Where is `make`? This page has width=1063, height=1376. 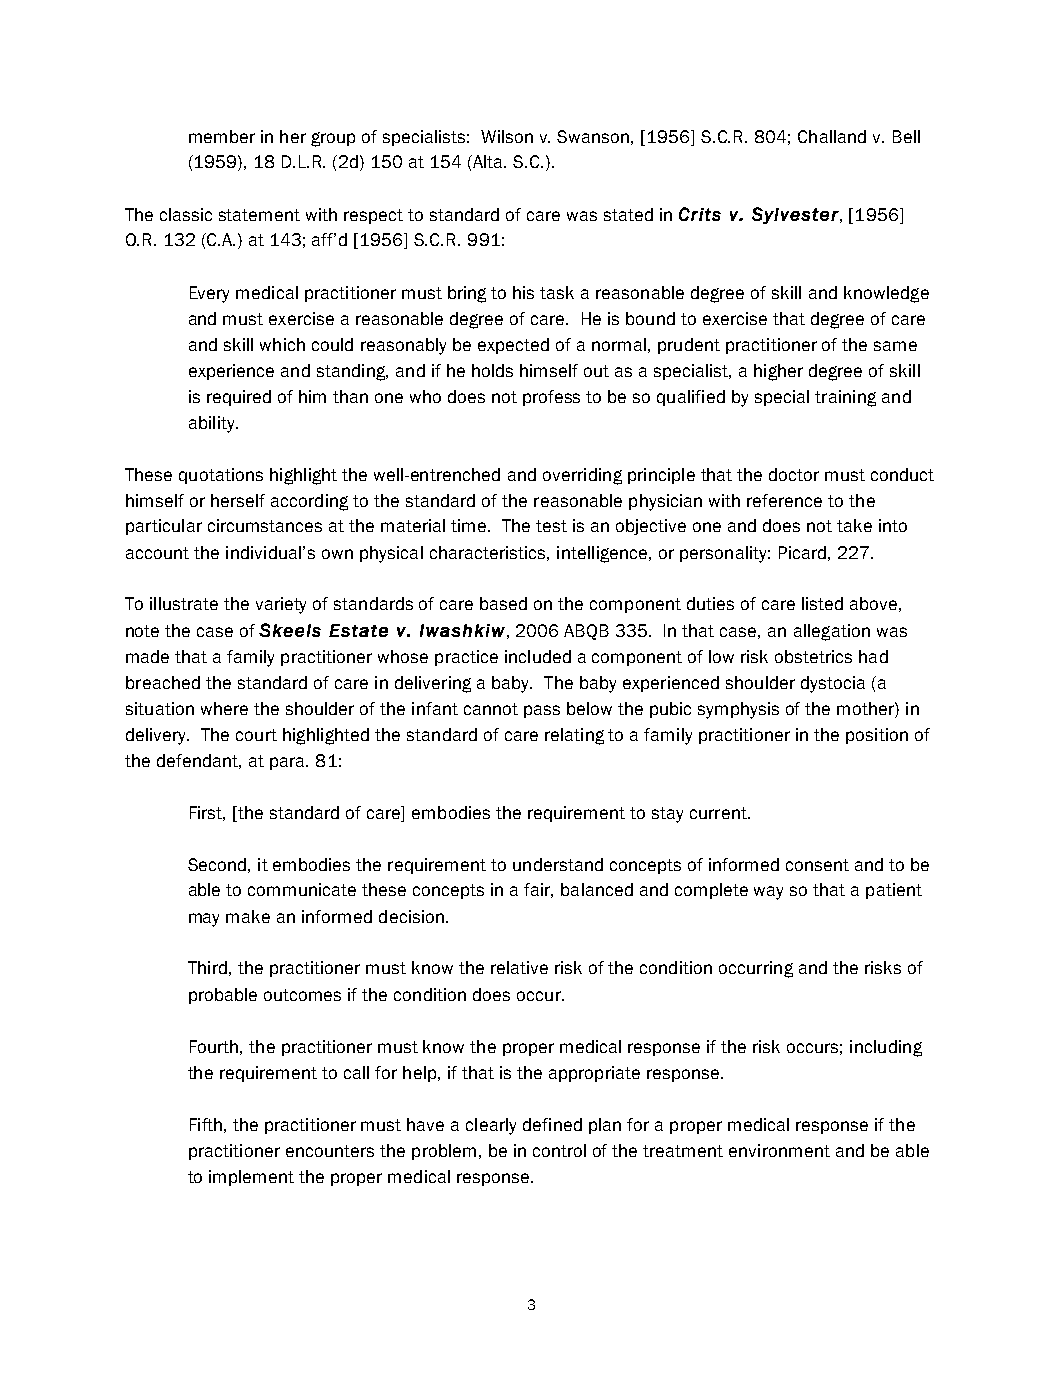
make is located at coordinates (248, 916).
